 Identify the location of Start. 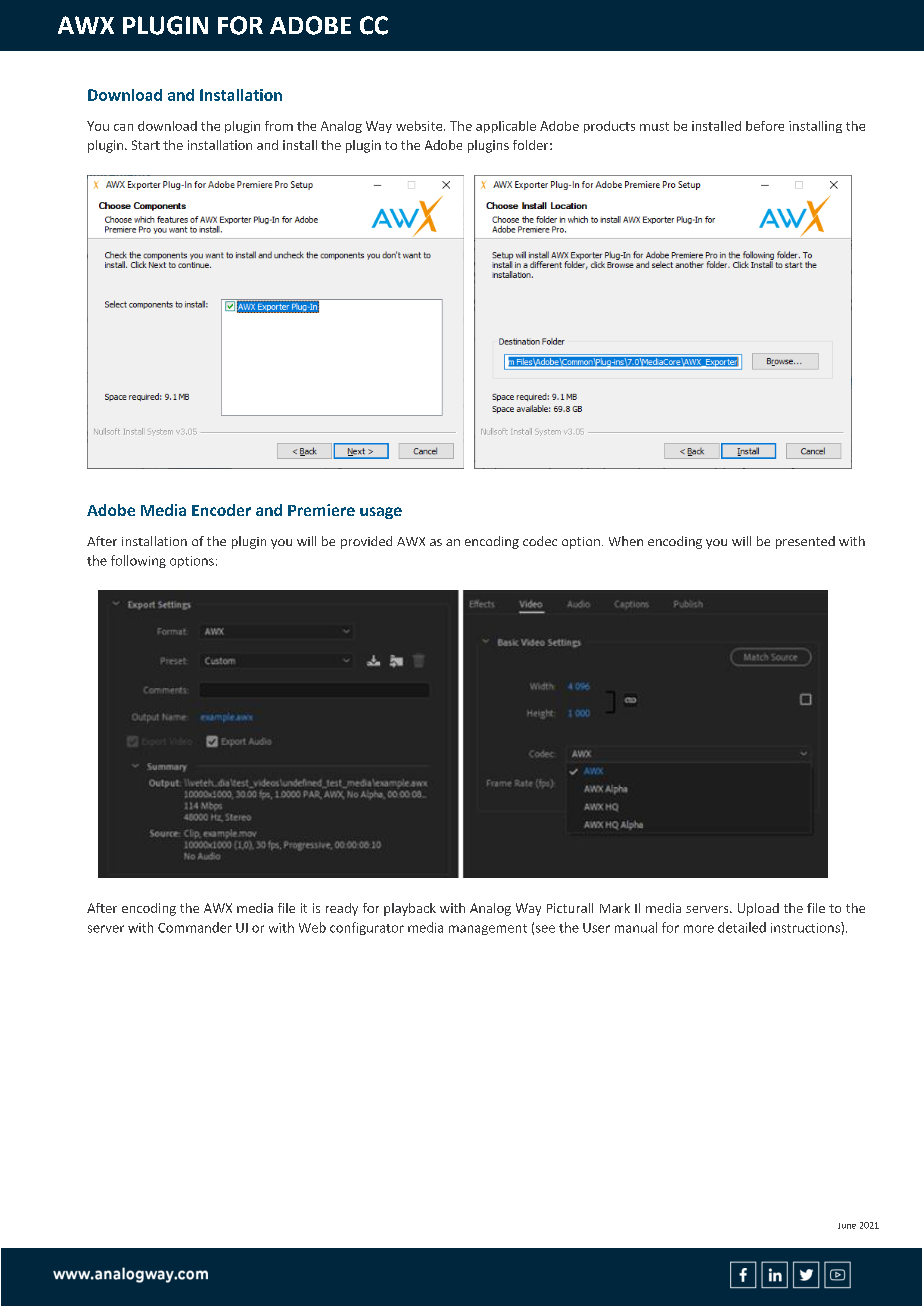
(146, 145).
